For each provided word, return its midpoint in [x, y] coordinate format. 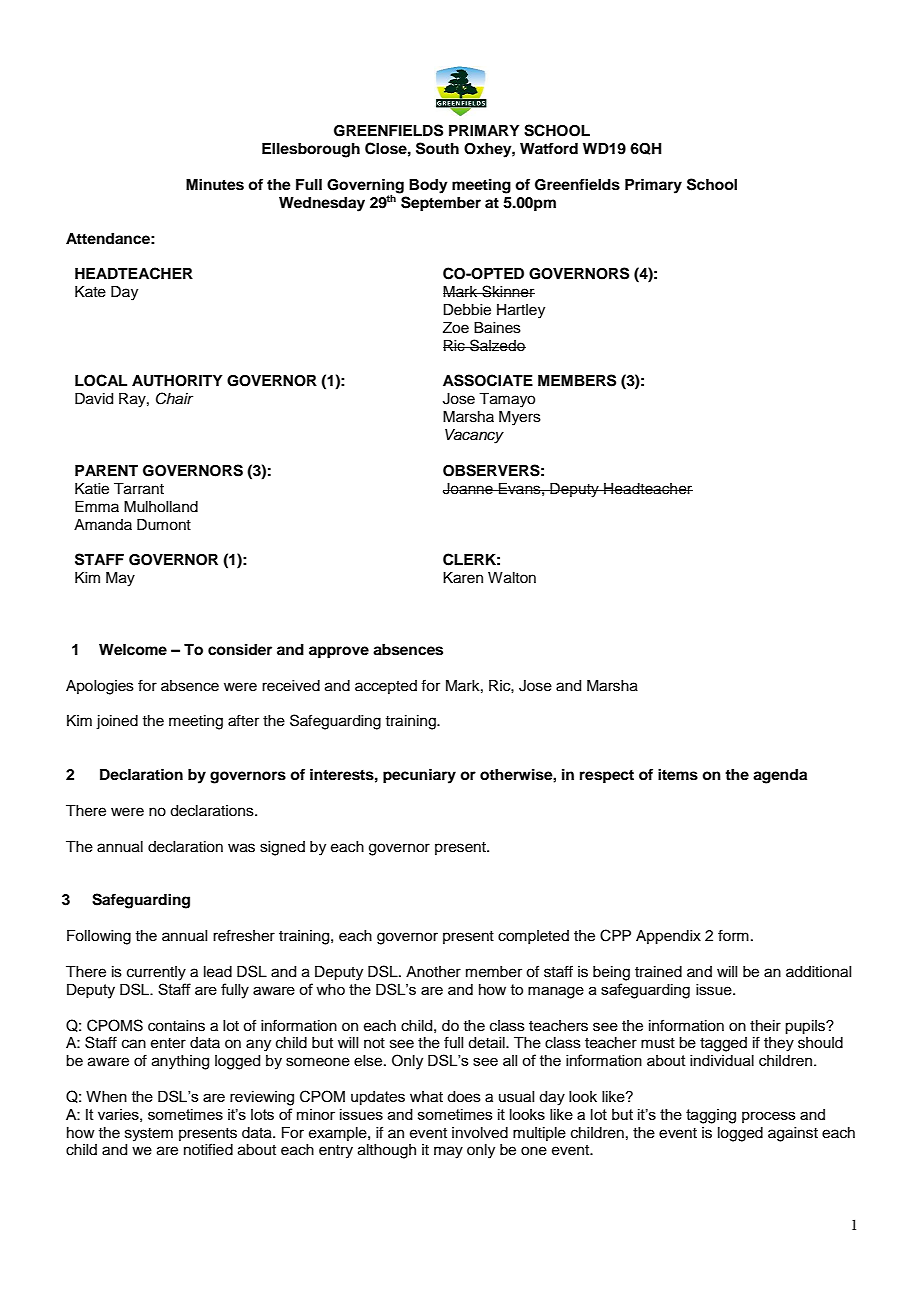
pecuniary [419, 776]
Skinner [507, 291]
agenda [780, 776]
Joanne [469, 489]
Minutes [215, 184]
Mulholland [161, 507]
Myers [520, 418]
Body [428, 186]
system [149, 1135]
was [241, 848]
